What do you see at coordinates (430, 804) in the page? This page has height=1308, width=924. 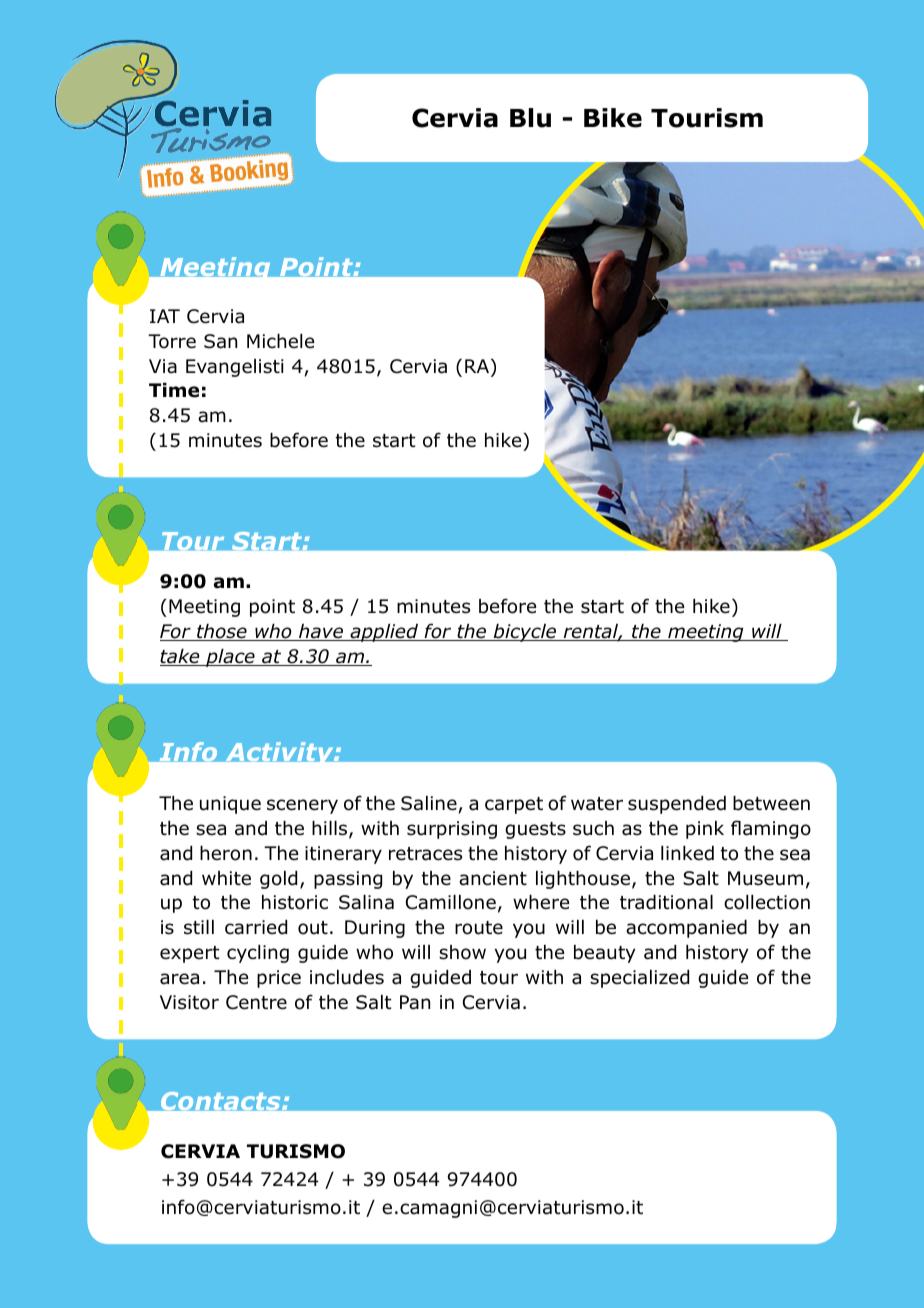 I see `Saline` at bounding box center [430, 804].
